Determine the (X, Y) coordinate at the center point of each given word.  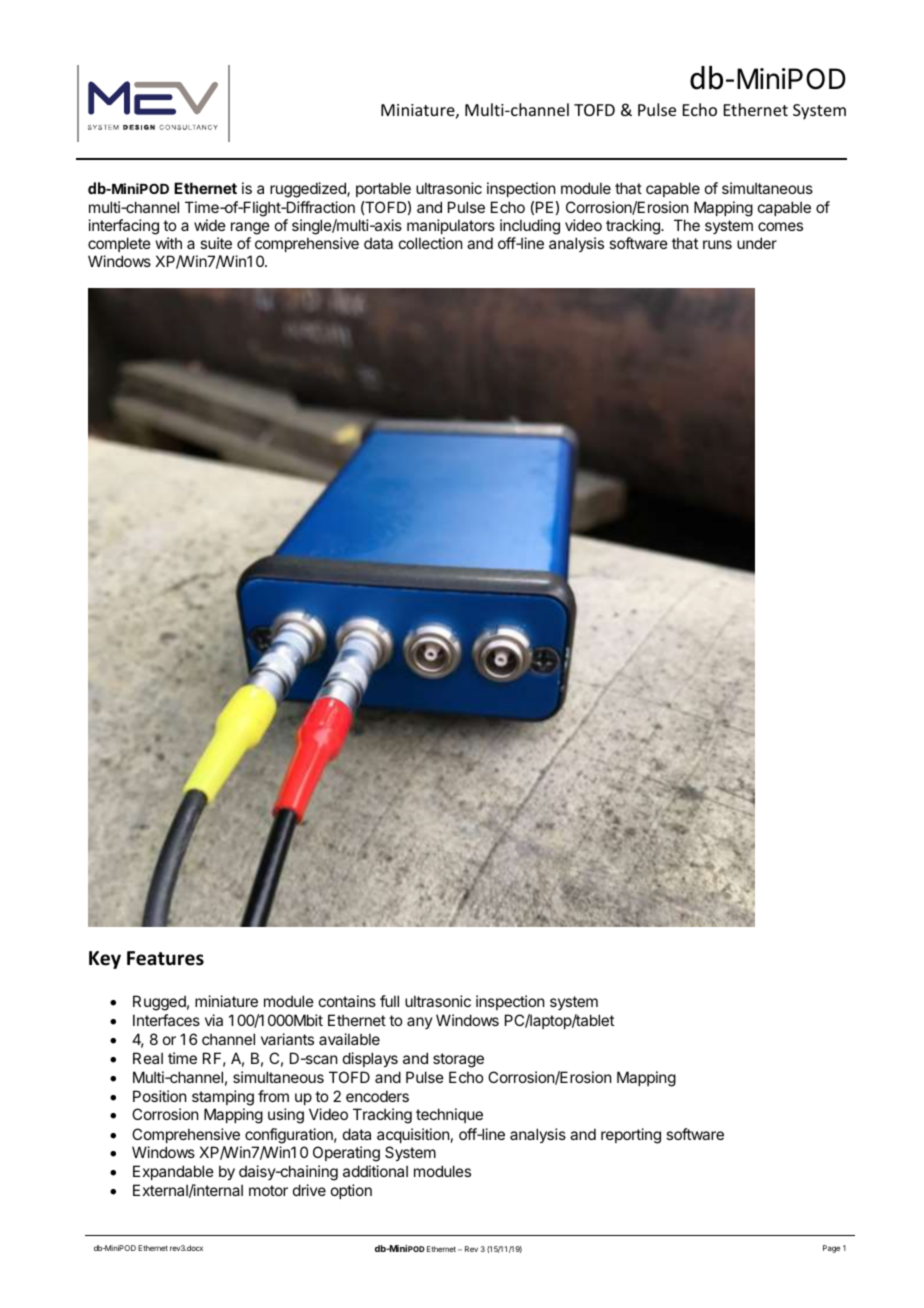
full (389, 1001)
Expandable (173, 1172)
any (420, 1023)
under (757, 243)
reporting (631, 1136)
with (169, 243)
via (214, 1020)
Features (165, 958)
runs (717, 244)
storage (458, 1060)
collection (430, 243)
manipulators (451, 226)
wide (210, 225)
